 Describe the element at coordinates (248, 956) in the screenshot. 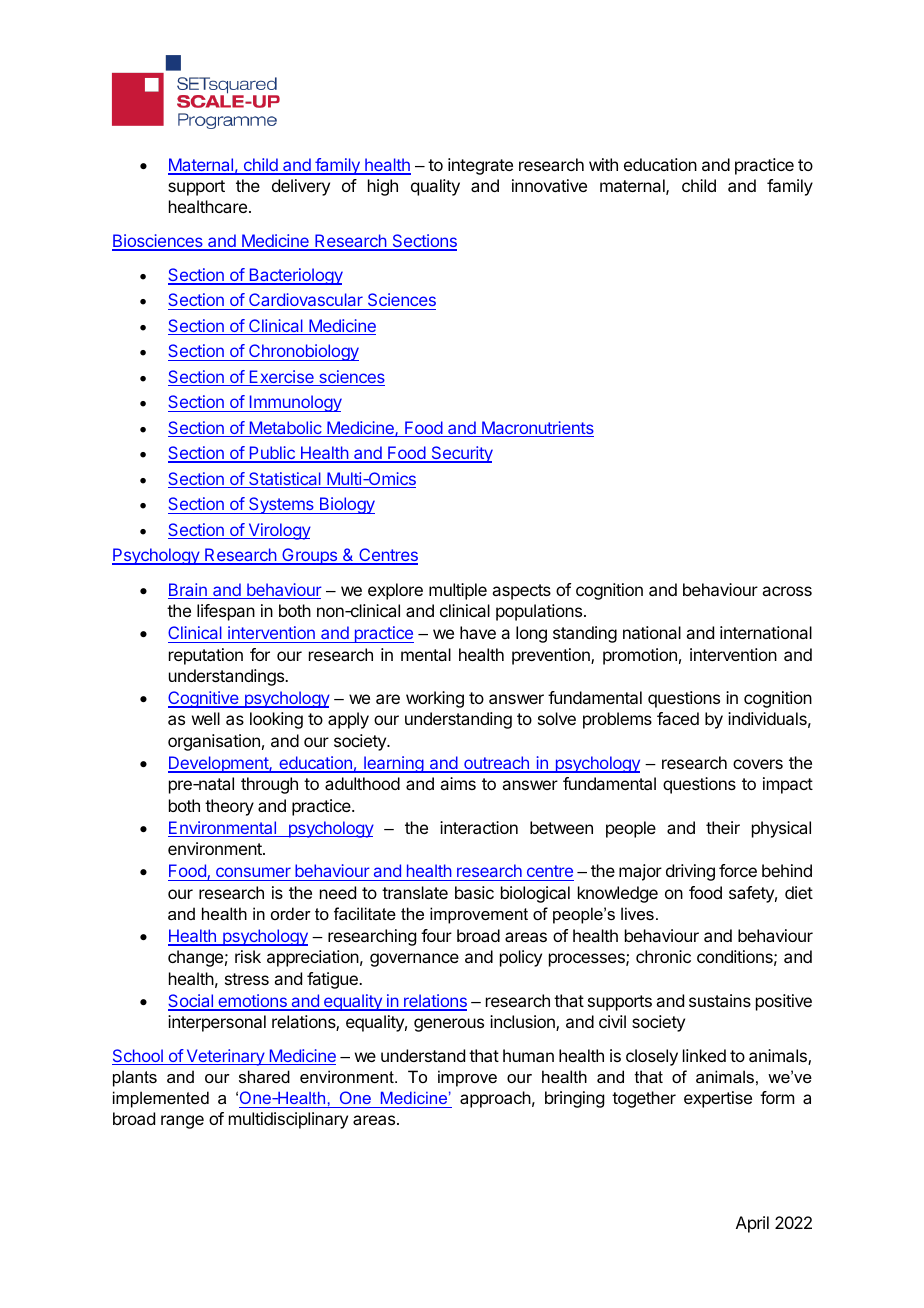

I see `risk` at that location.
